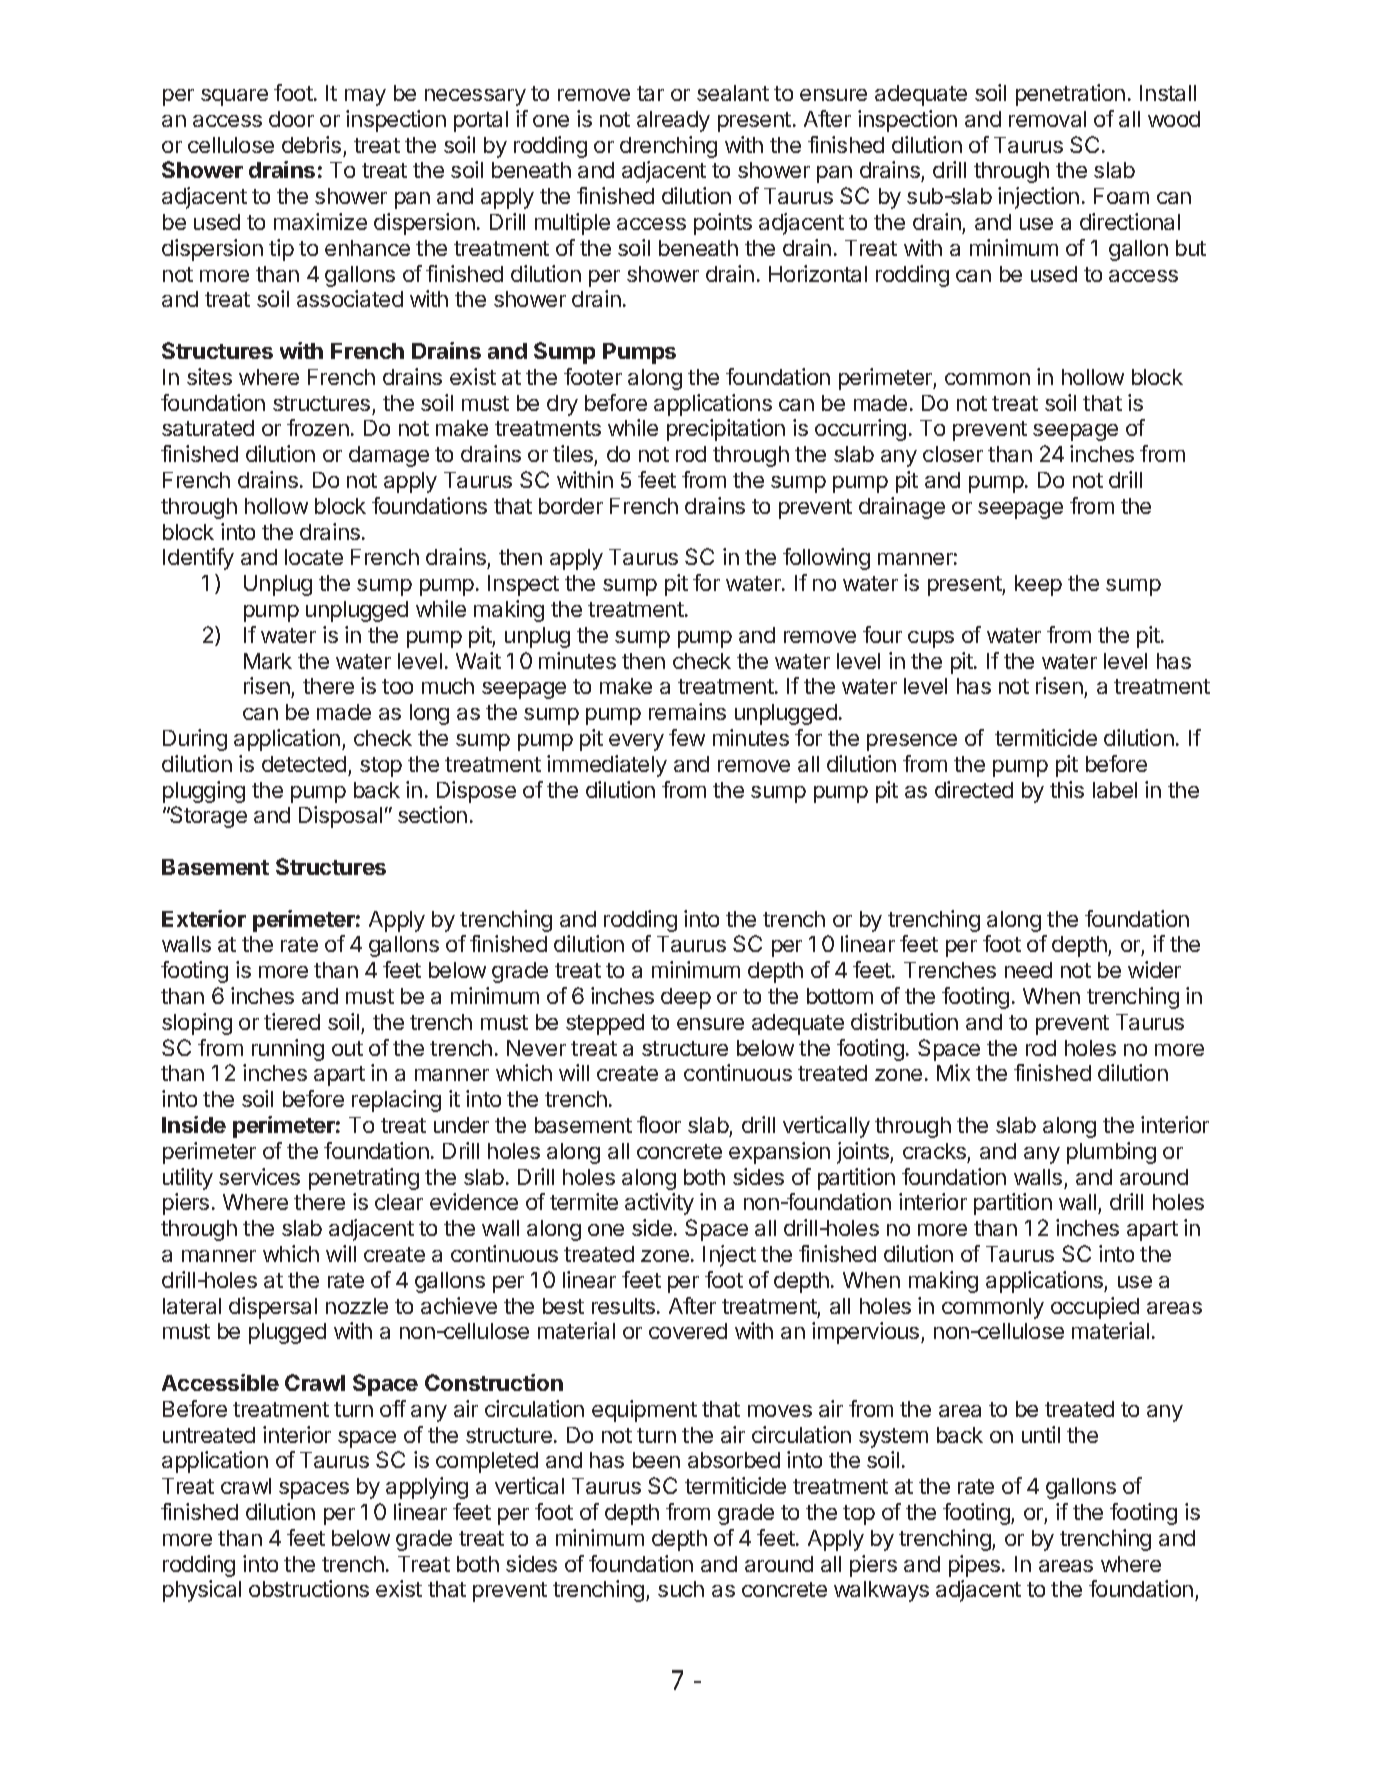 This screenshot has height=1777, width=1373. Describe the element at coordinates (1047, 119) in the screenshot. I see `removal` at that location.
